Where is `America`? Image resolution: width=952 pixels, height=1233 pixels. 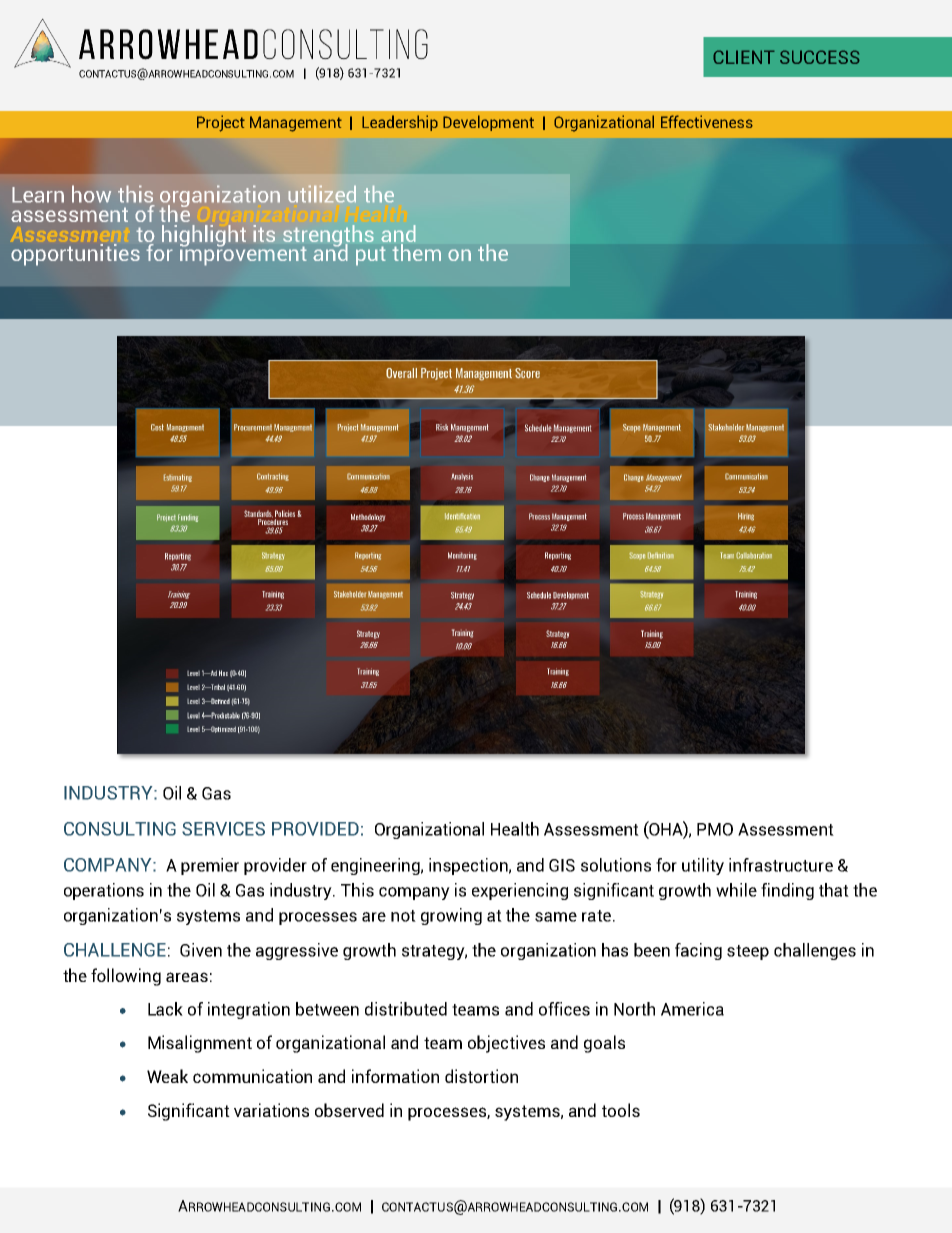 America is located at coordinates (692, 1009).
